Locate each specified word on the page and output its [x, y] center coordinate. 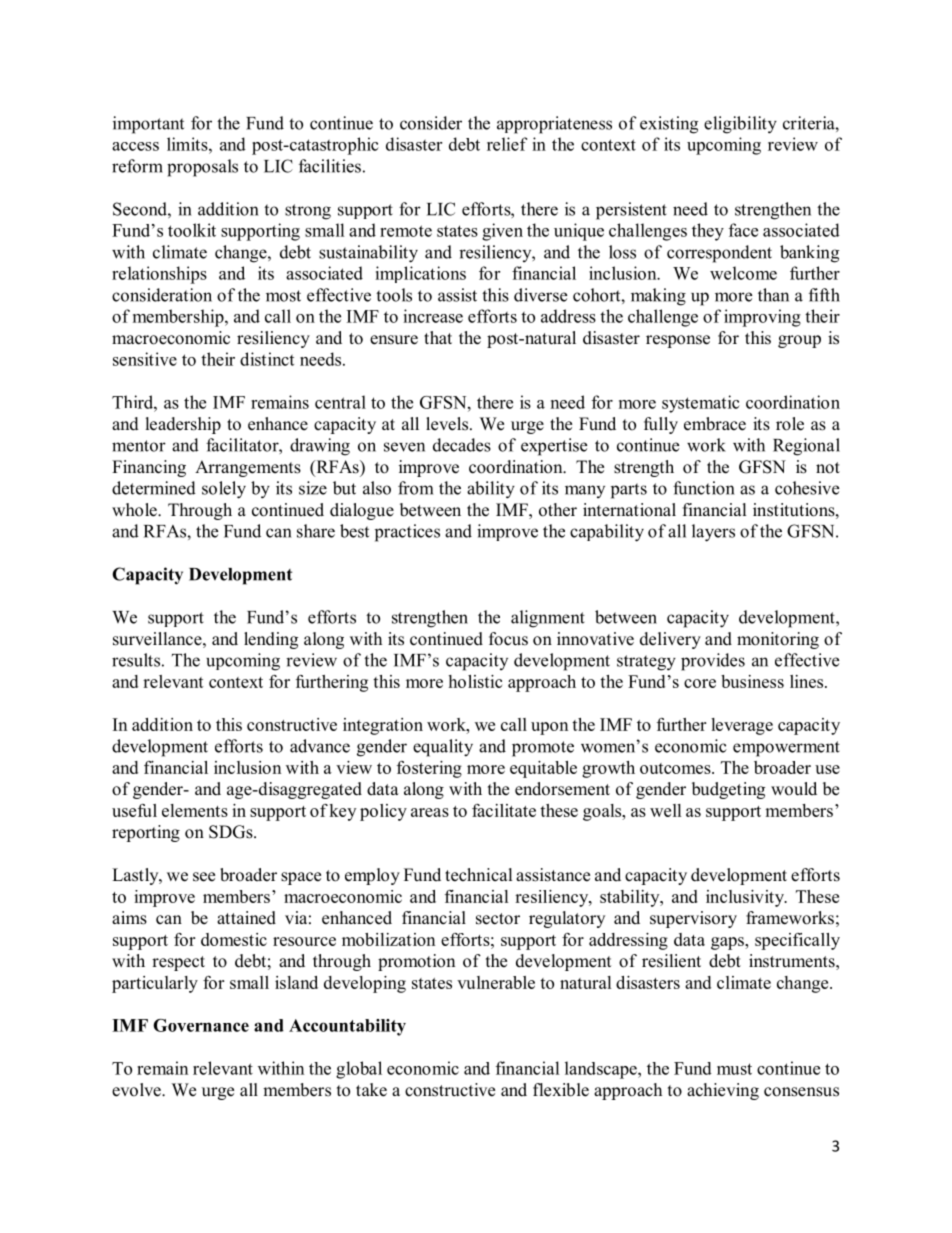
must [734, 1069]
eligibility [740, 125]
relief [507, 144]
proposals [202, 168]
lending [271, 640]
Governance [201, 1025]
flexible [561, 1090]
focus [508, 639]
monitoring [778, 640]
